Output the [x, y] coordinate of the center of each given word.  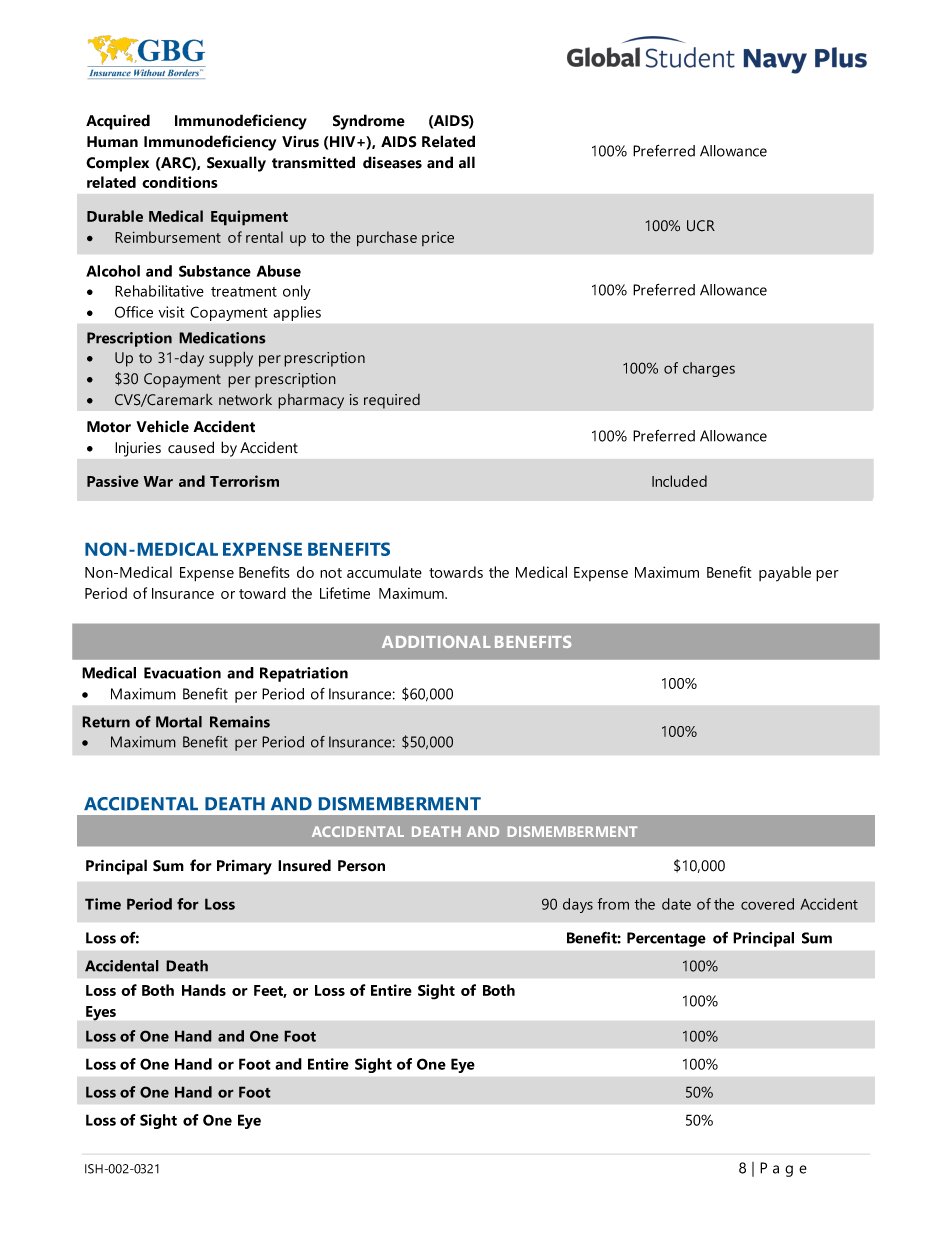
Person [361, 866]
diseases [392, 162]
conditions [180, 182]
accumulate [384, 572]
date [676, 904]
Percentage [666, 939]
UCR [701, 226]
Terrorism [244, 481]
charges [709, 369]
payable [785, 574]
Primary [244, 867]
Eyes [101, 1013]
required [392, 401]
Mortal [179, 722]
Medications [222, 338]
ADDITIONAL [436, 642]
